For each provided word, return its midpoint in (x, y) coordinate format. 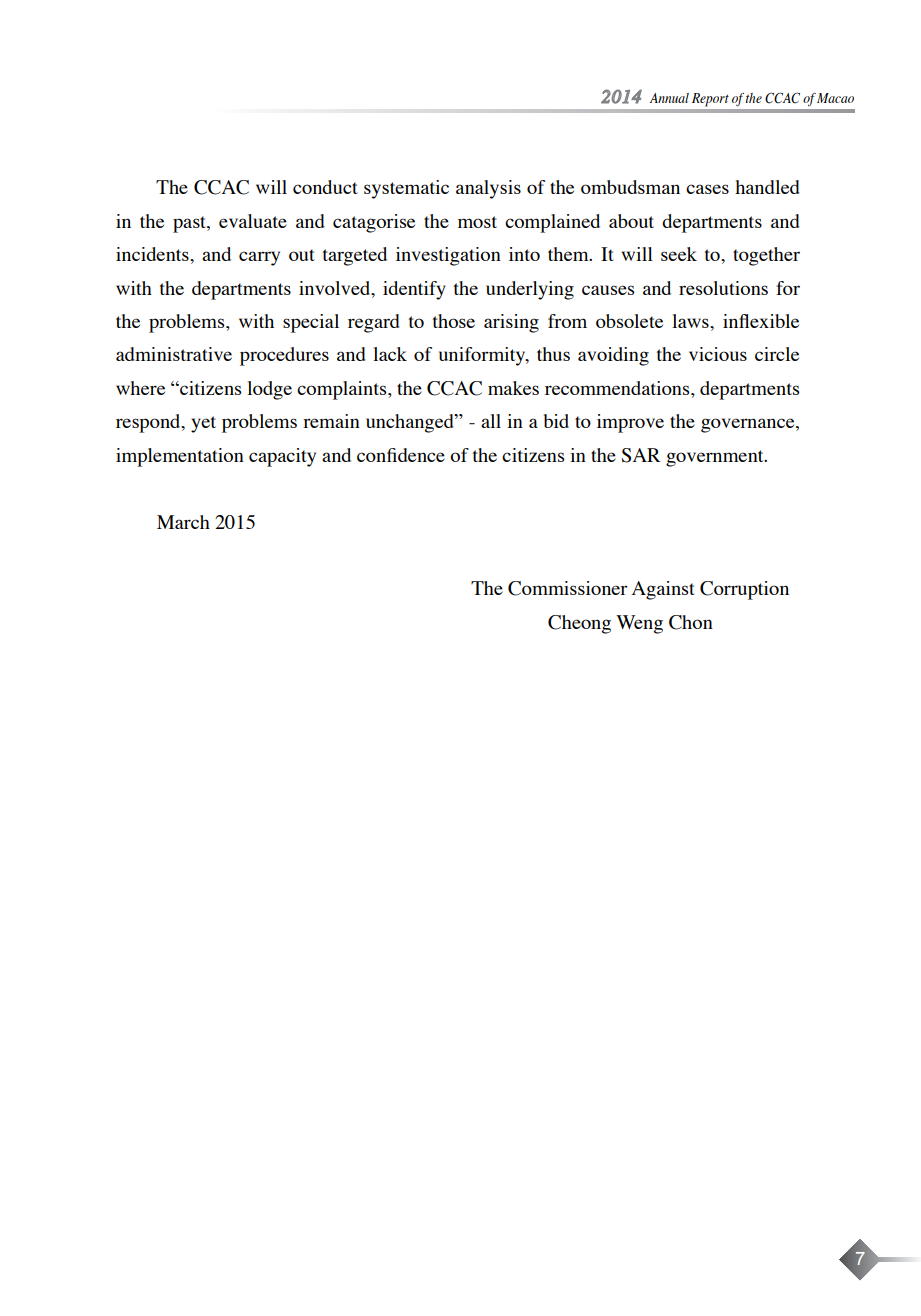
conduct (325, 187)
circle (777, 354)
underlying (530, 290)
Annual (669, 98)
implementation (180, 457)
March (183, 522)
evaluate (253, 221)
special (311, 323)
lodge (269, 390)
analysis (488, 189)
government (716, 458)
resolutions (723, 288)
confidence (401, 455)
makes (513, 388)
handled (767, 187)
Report (710, 100)
